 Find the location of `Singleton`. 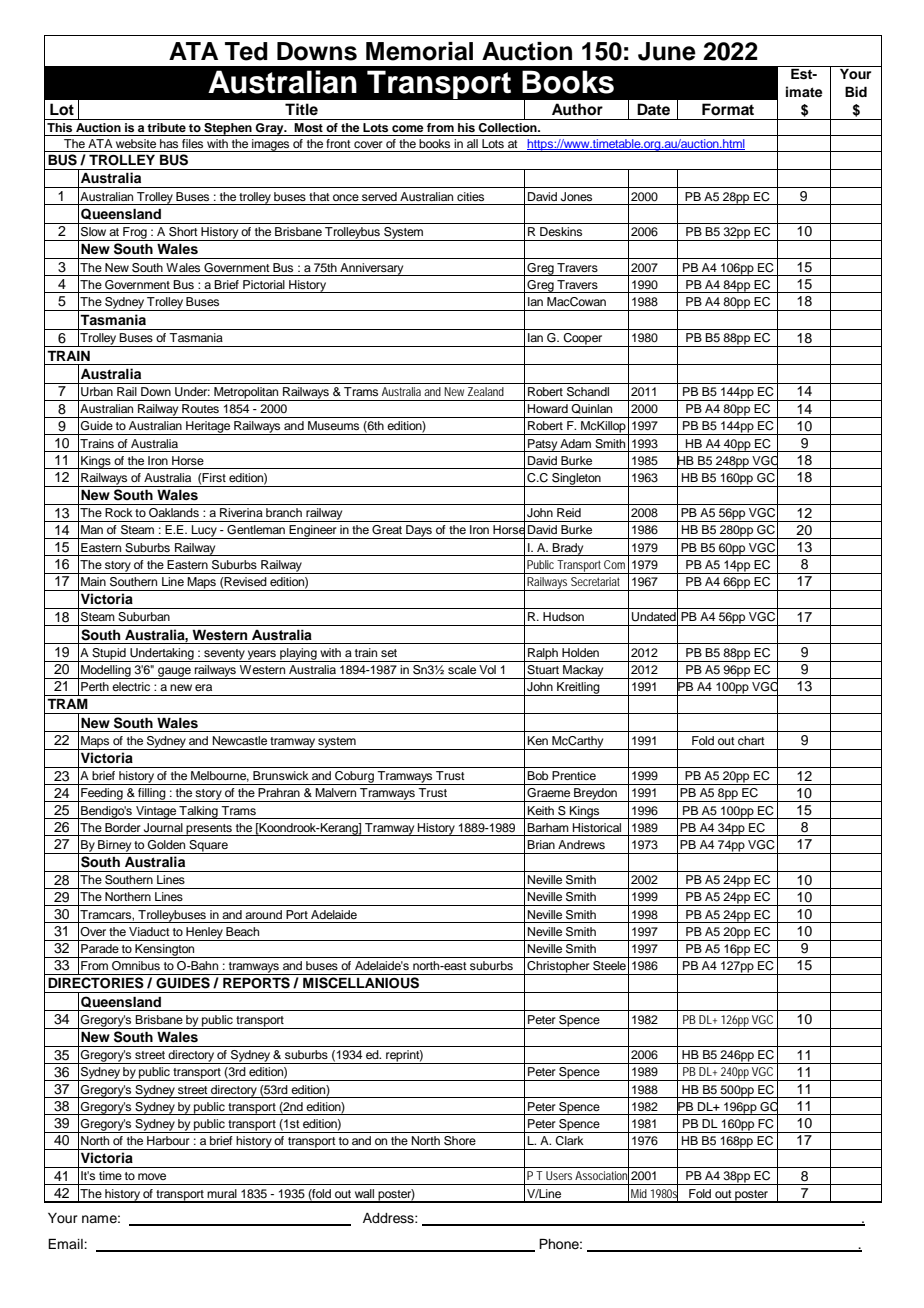

Singleton is located at coordinates (576, 480).
